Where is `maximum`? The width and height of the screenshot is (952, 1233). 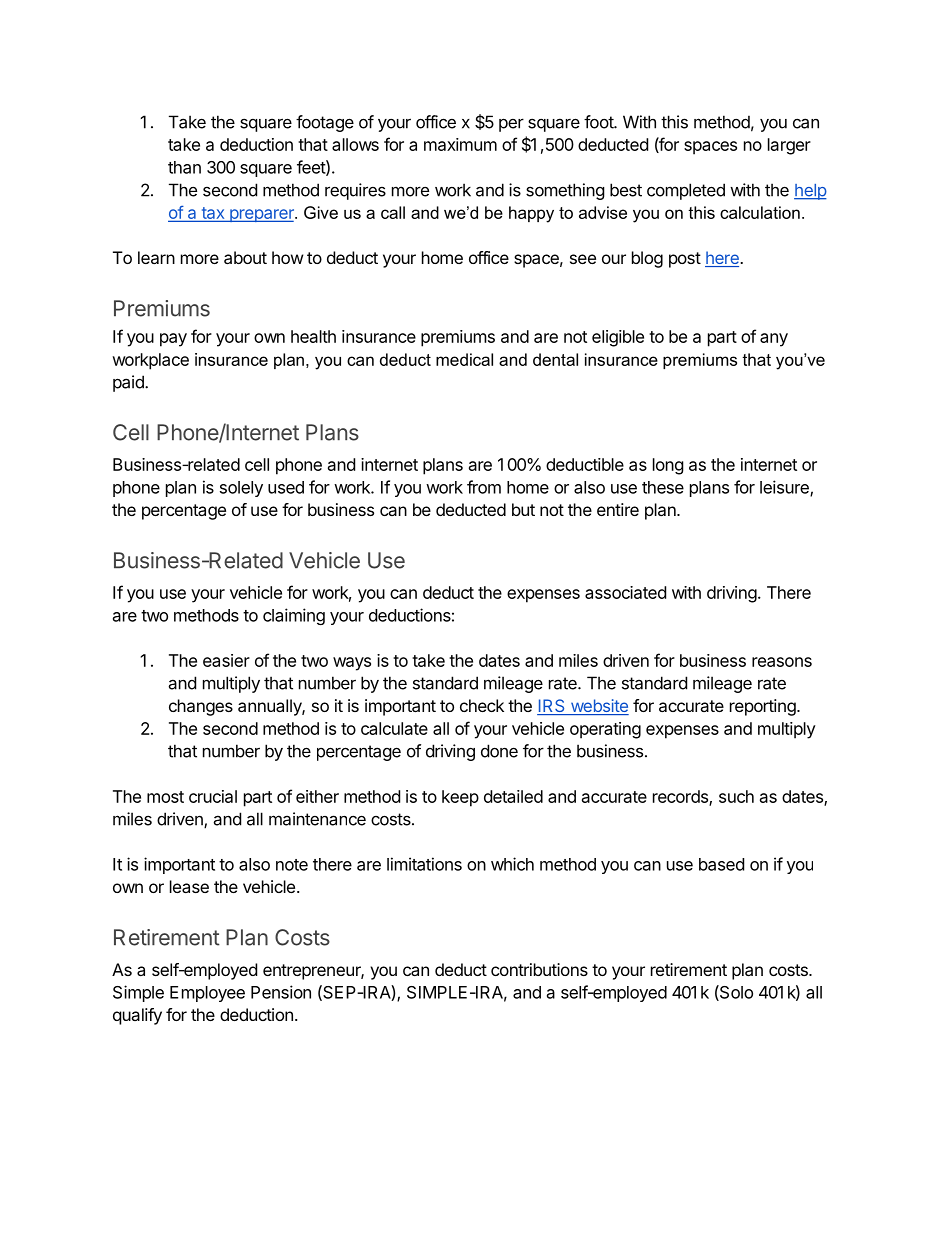 maximum is located at coordinates (460, 144).
